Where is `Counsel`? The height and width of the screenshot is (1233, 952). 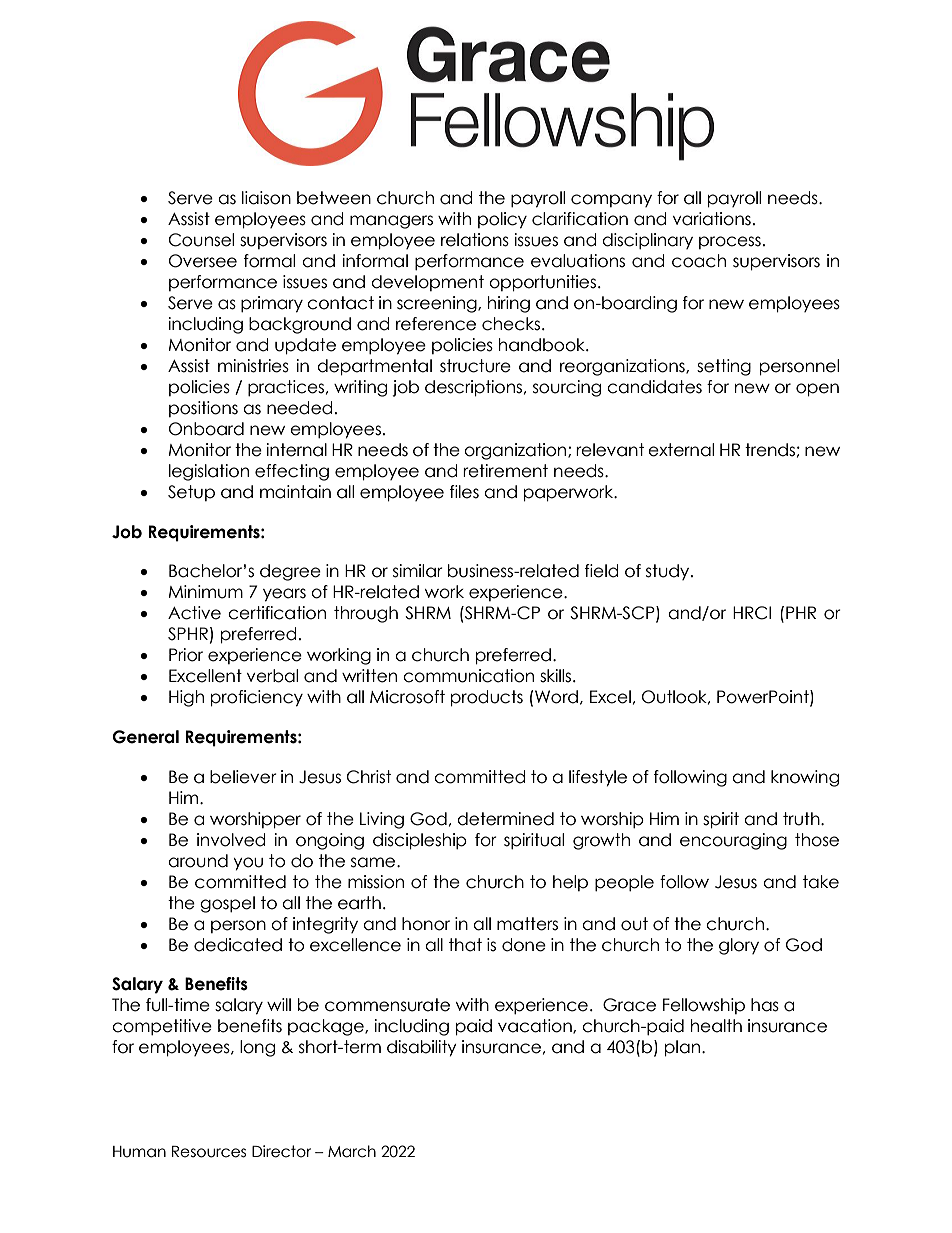 Counsel is located at coordinates (201, 240).
